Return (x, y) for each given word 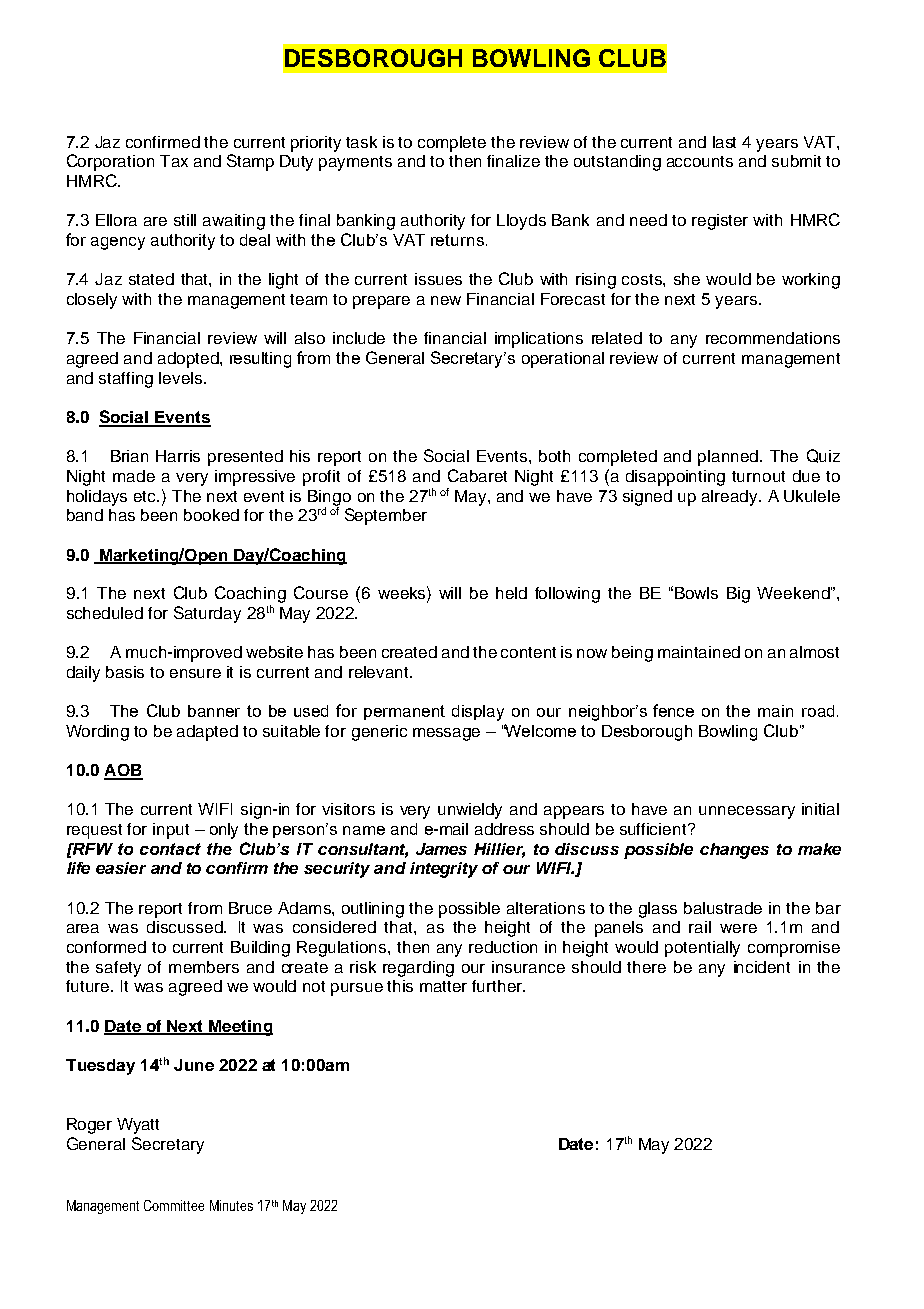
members (204, 967)
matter (443, 986)
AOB (123, 771)
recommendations (773, 338)
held (511, 593)
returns (457, 240)
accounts (700, 161)
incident (762, 967)
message (446, 734)
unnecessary (747, 812)
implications (539, 340)
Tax (174, 161)
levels (182, 378)
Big (738, 595)
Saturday (207, 614)
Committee (174, 1205)
